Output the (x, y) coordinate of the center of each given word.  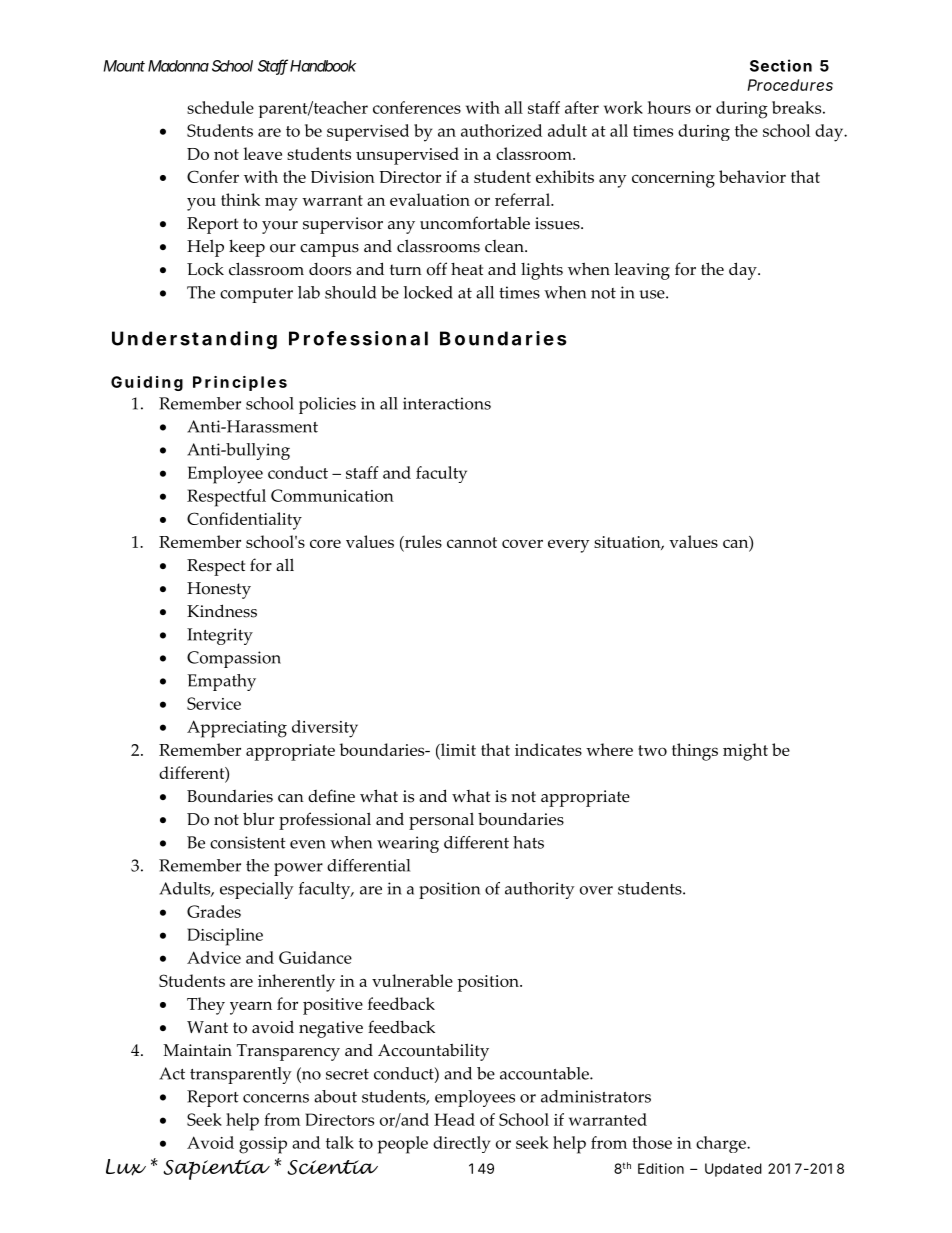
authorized (501, 130)
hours (669, 107)
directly (461, 1144)
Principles (240, 383)
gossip (263, 1145)
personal (441, 821)
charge (722, 1144)
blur (258, 819)
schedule (220, 107)
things (695, 752)
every (569, 546)
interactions (447, 403)
